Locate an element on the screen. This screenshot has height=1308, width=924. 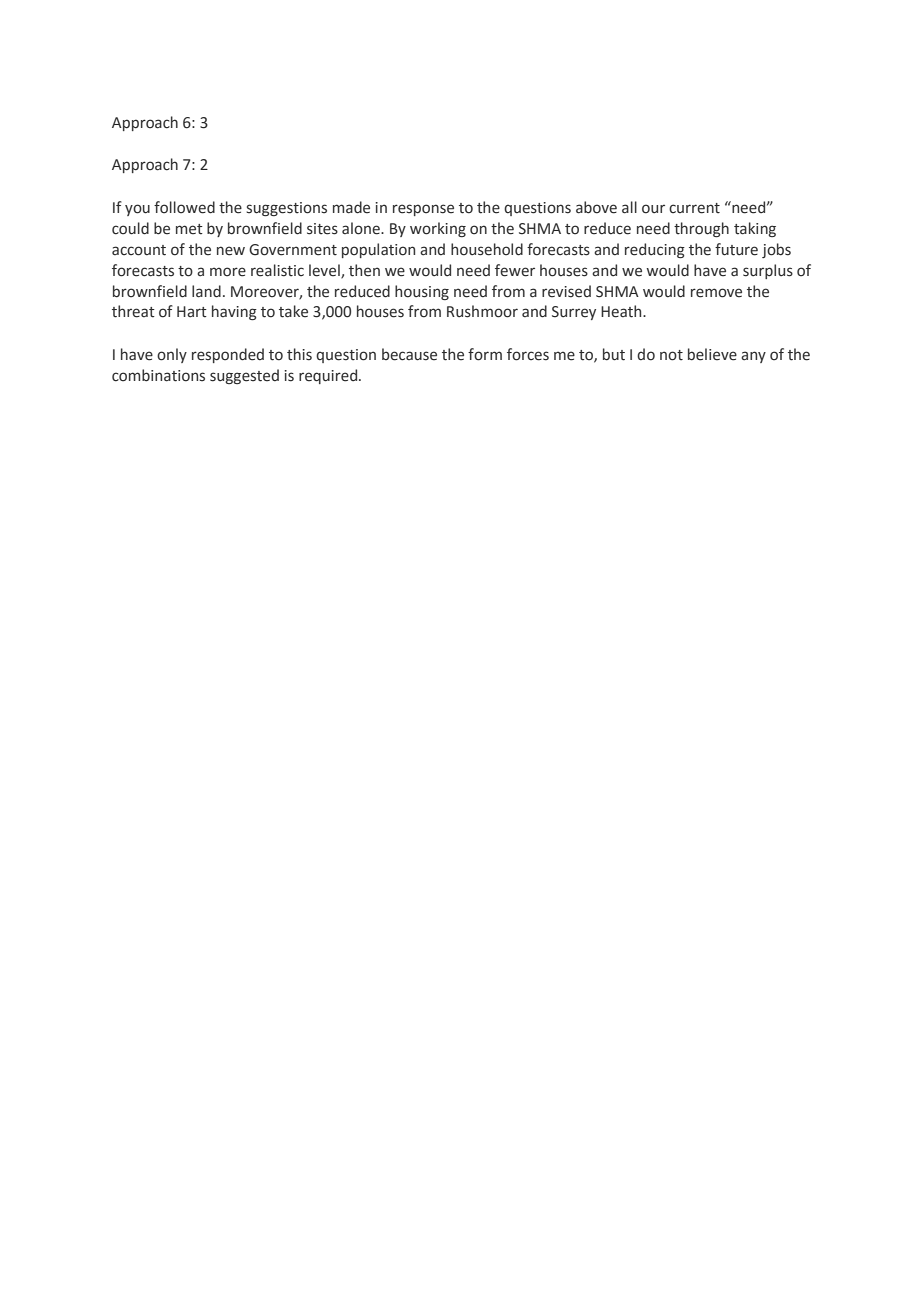
Heath is located at coordinates (622, 311).
